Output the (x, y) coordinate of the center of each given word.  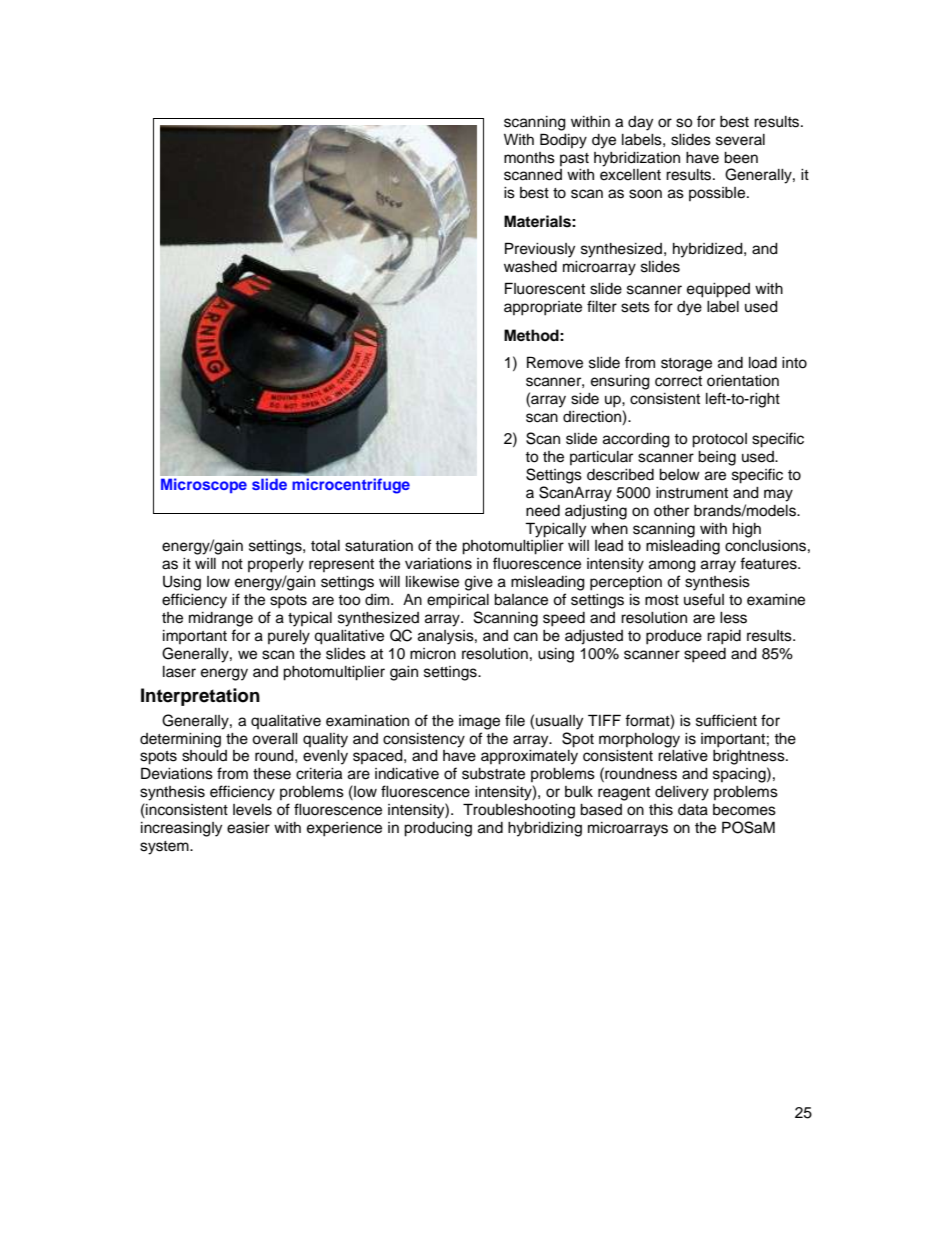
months (529, 158)
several (740, 140)
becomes (744, 810)
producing (438, 829)
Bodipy (563, 141)
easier (248, 828)
